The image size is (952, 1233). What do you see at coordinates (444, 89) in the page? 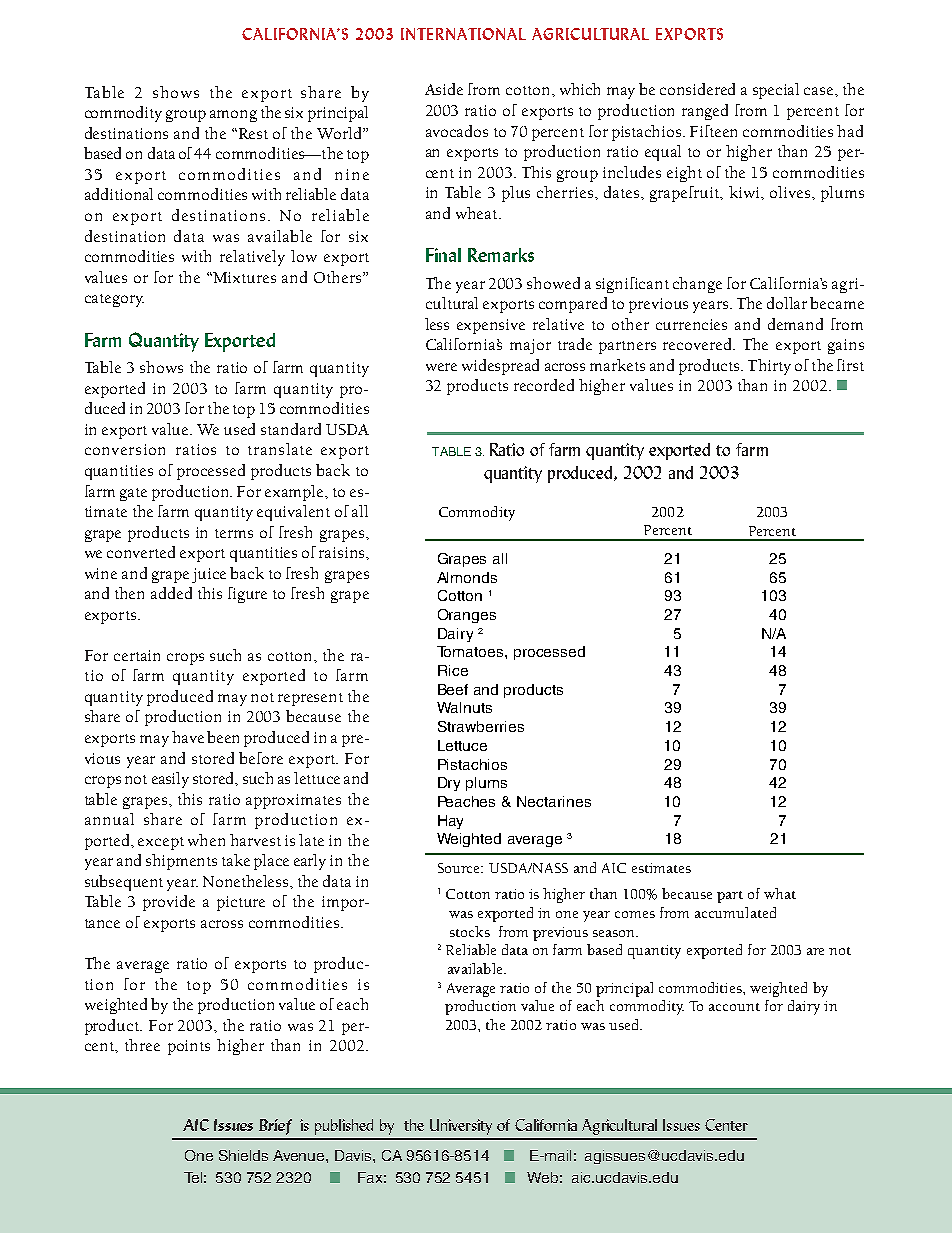
I see `Aside` at bounding box center [444, 89].
